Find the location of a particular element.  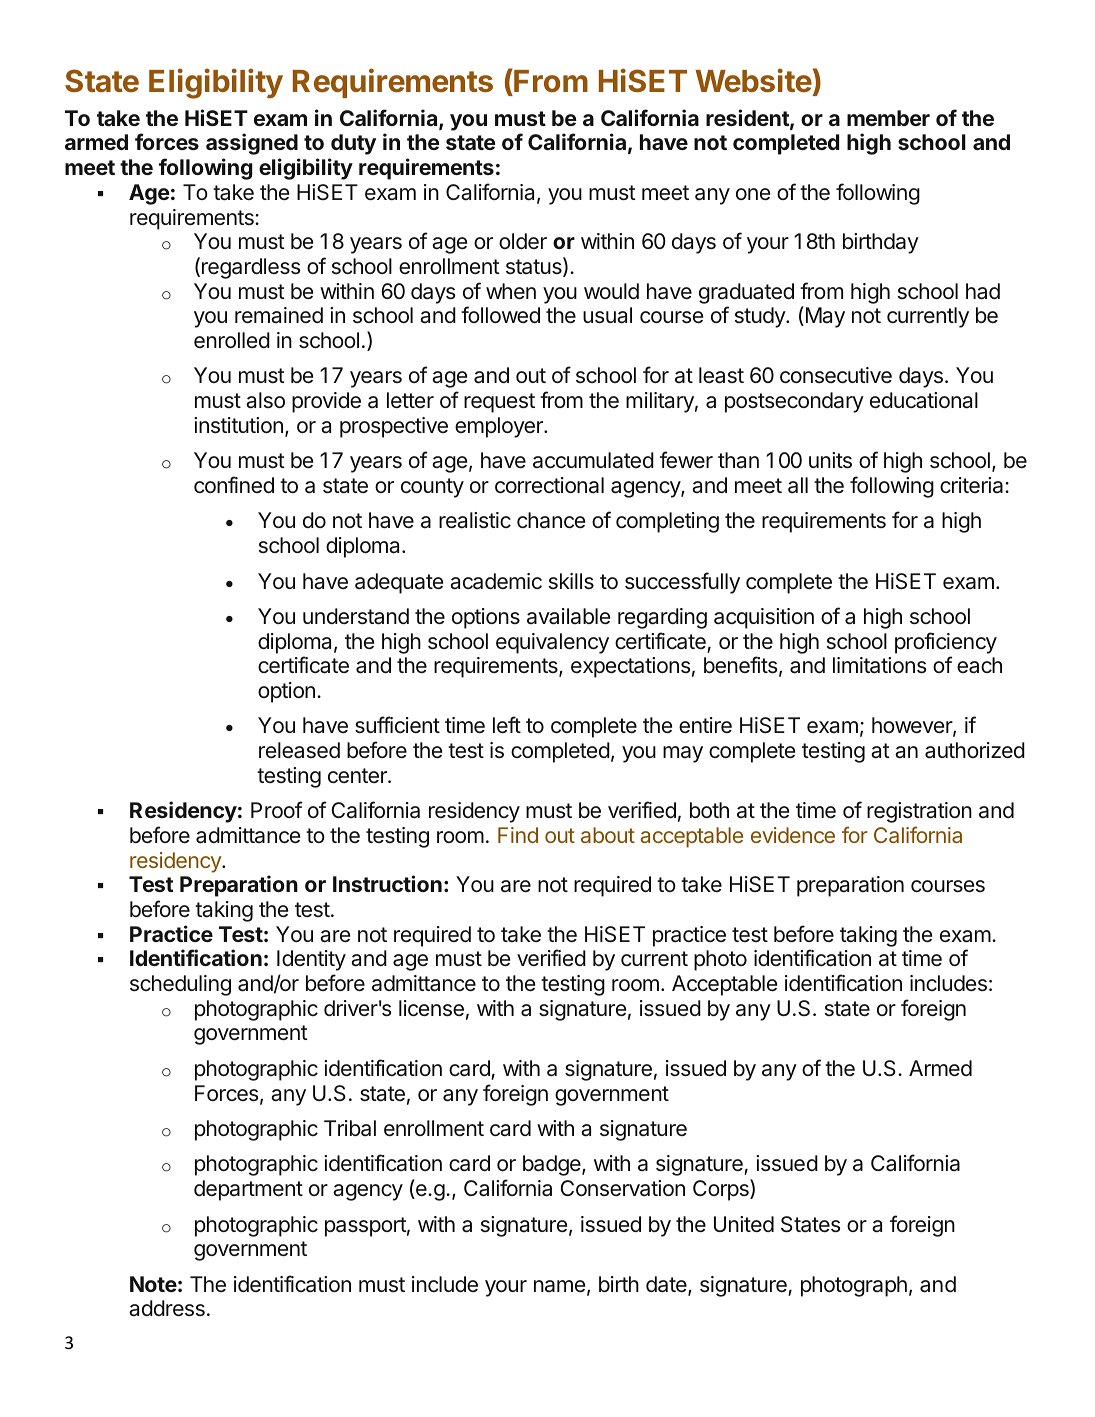

older is located at coordinates (523, 241).
